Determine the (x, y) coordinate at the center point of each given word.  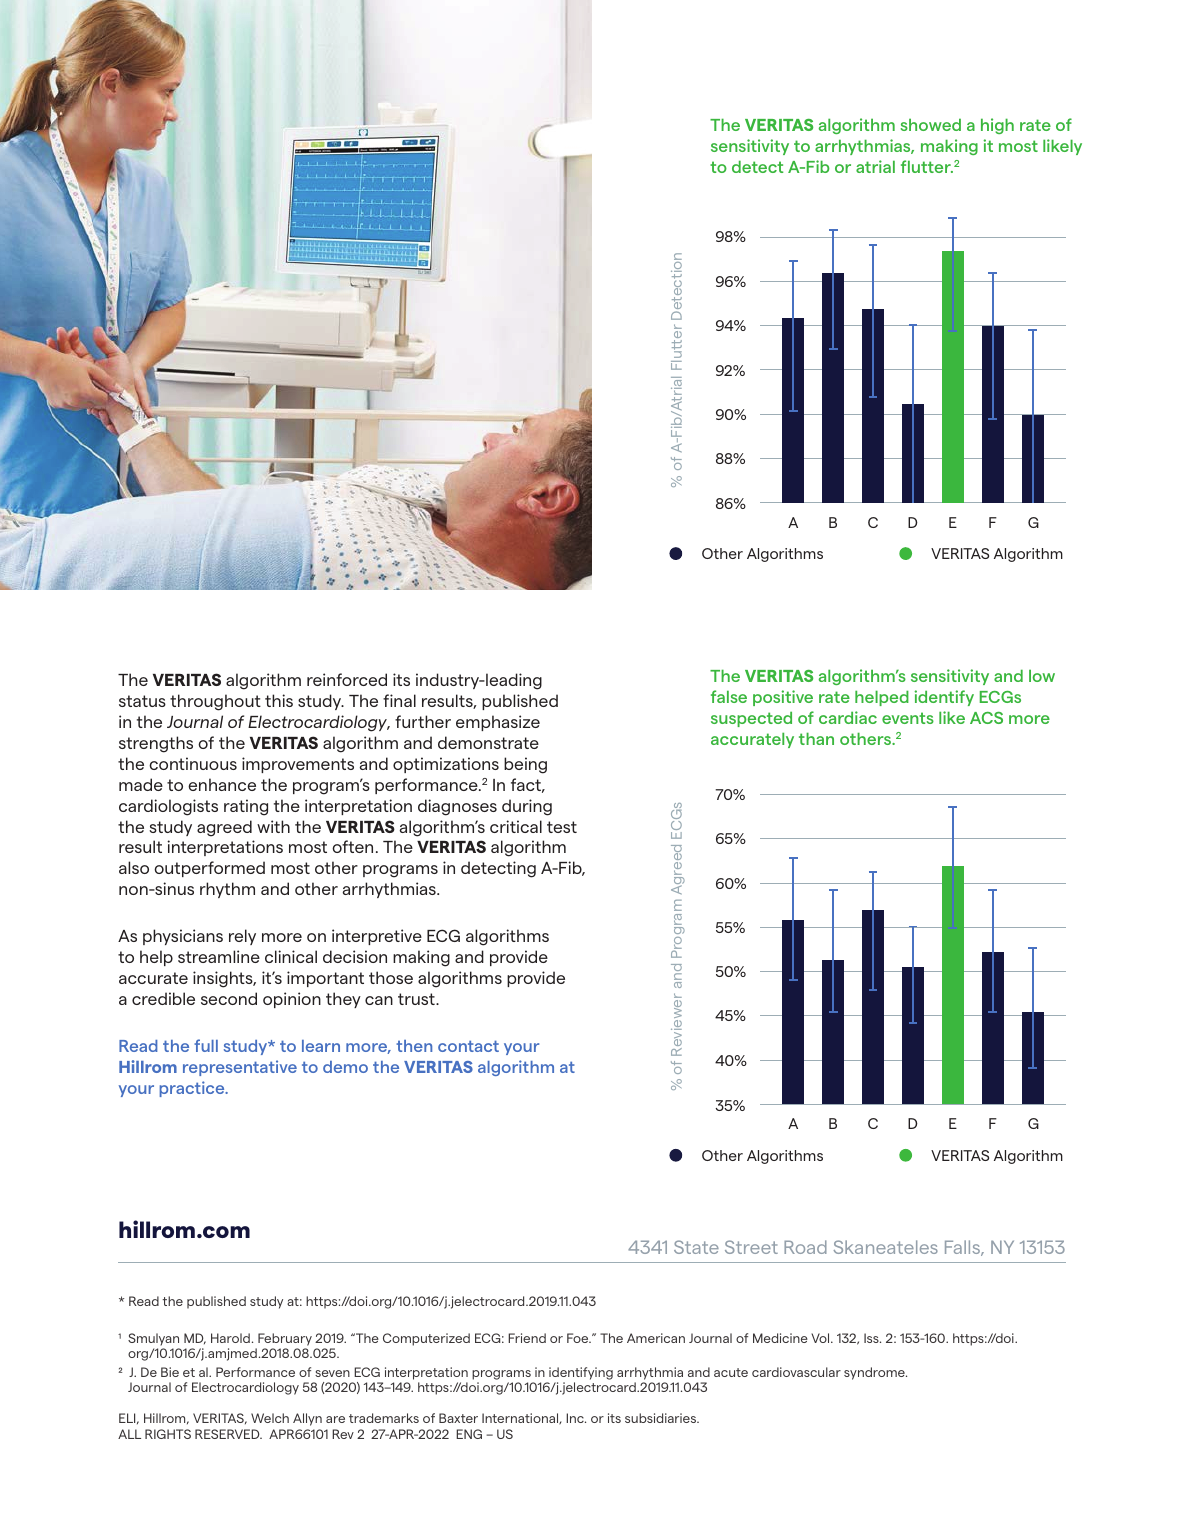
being (525, 765)
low (1042, 675)
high (997, 126)
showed (931, 124)
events (908, 718)
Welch (270, 1418)
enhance (222, 784)
